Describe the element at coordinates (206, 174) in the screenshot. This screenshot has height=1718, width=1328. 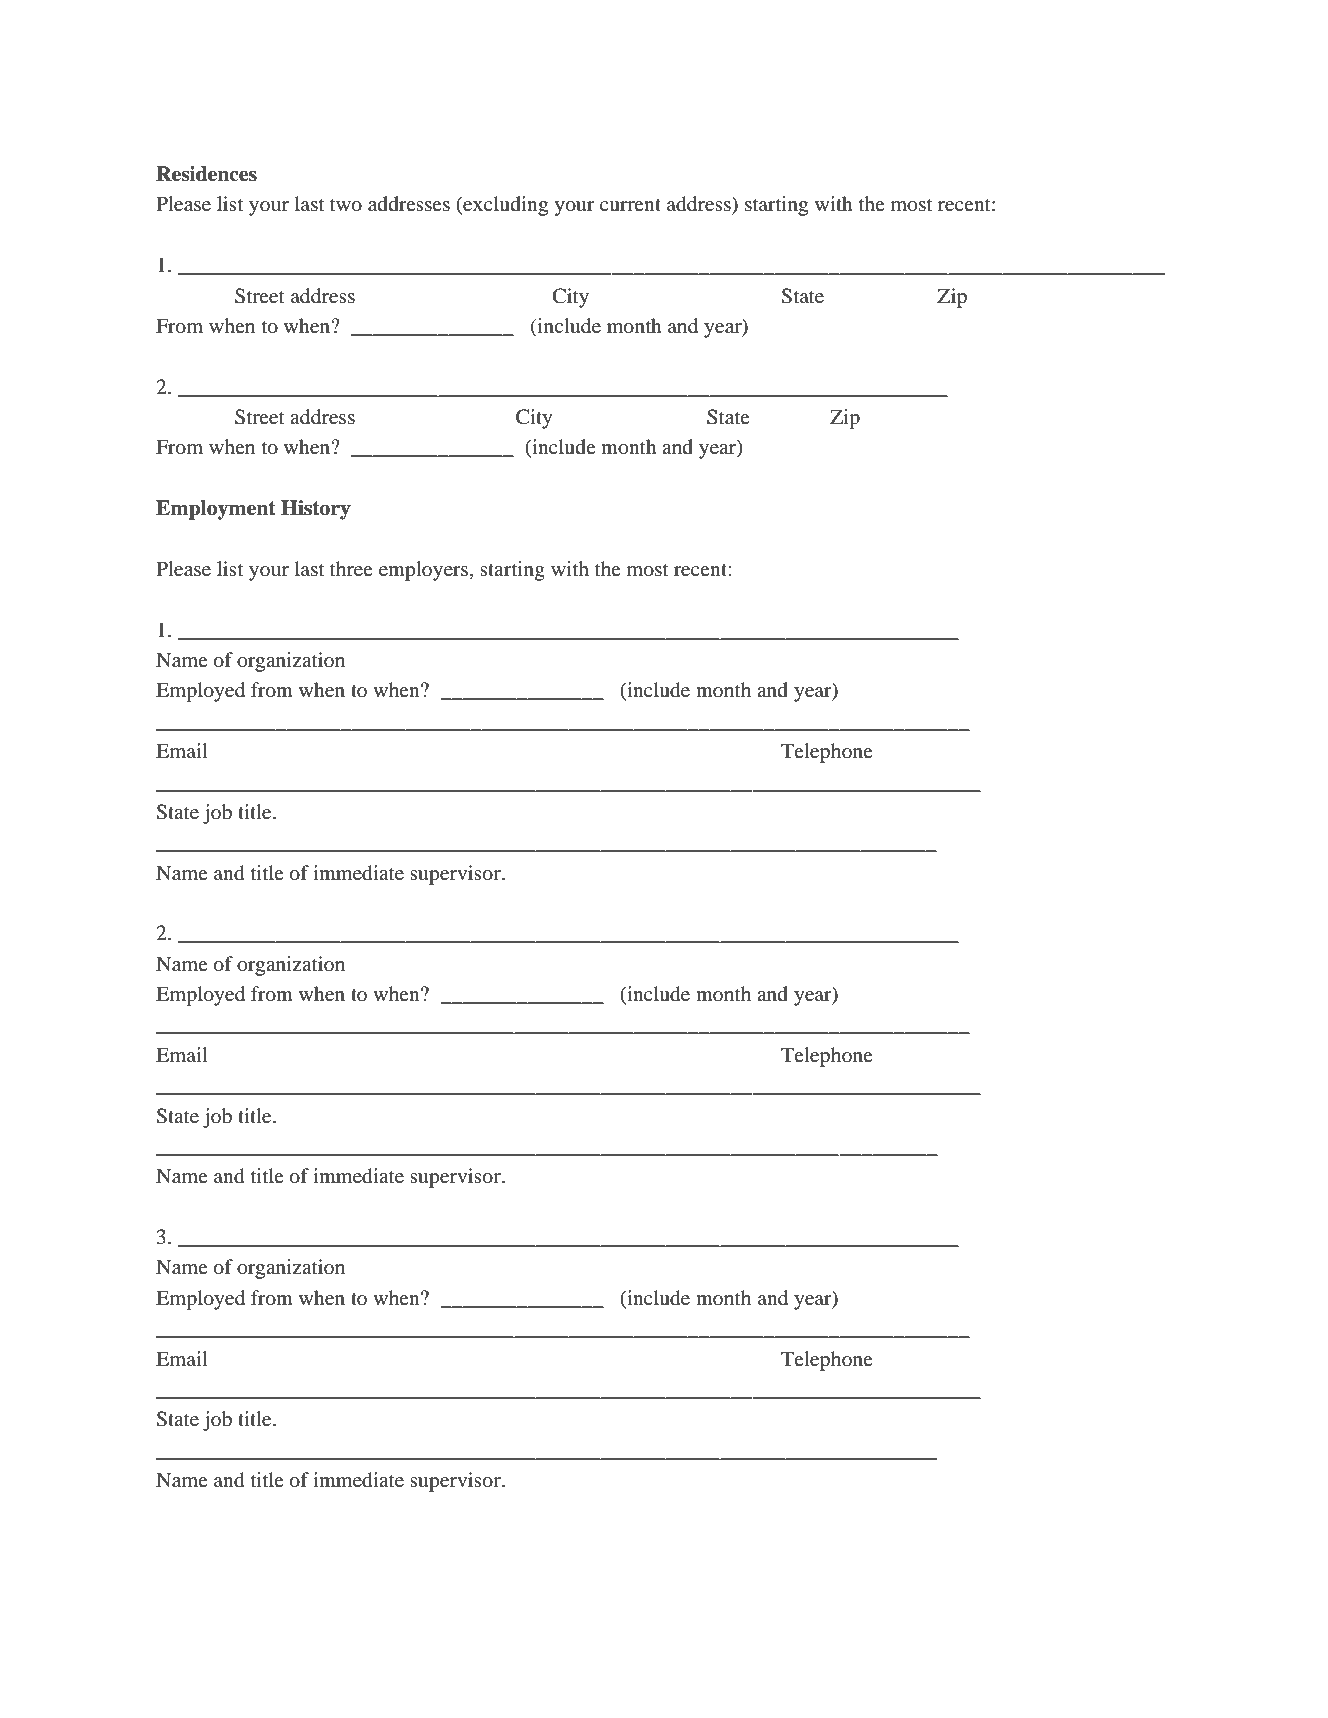
I see `Residences` at that location.
